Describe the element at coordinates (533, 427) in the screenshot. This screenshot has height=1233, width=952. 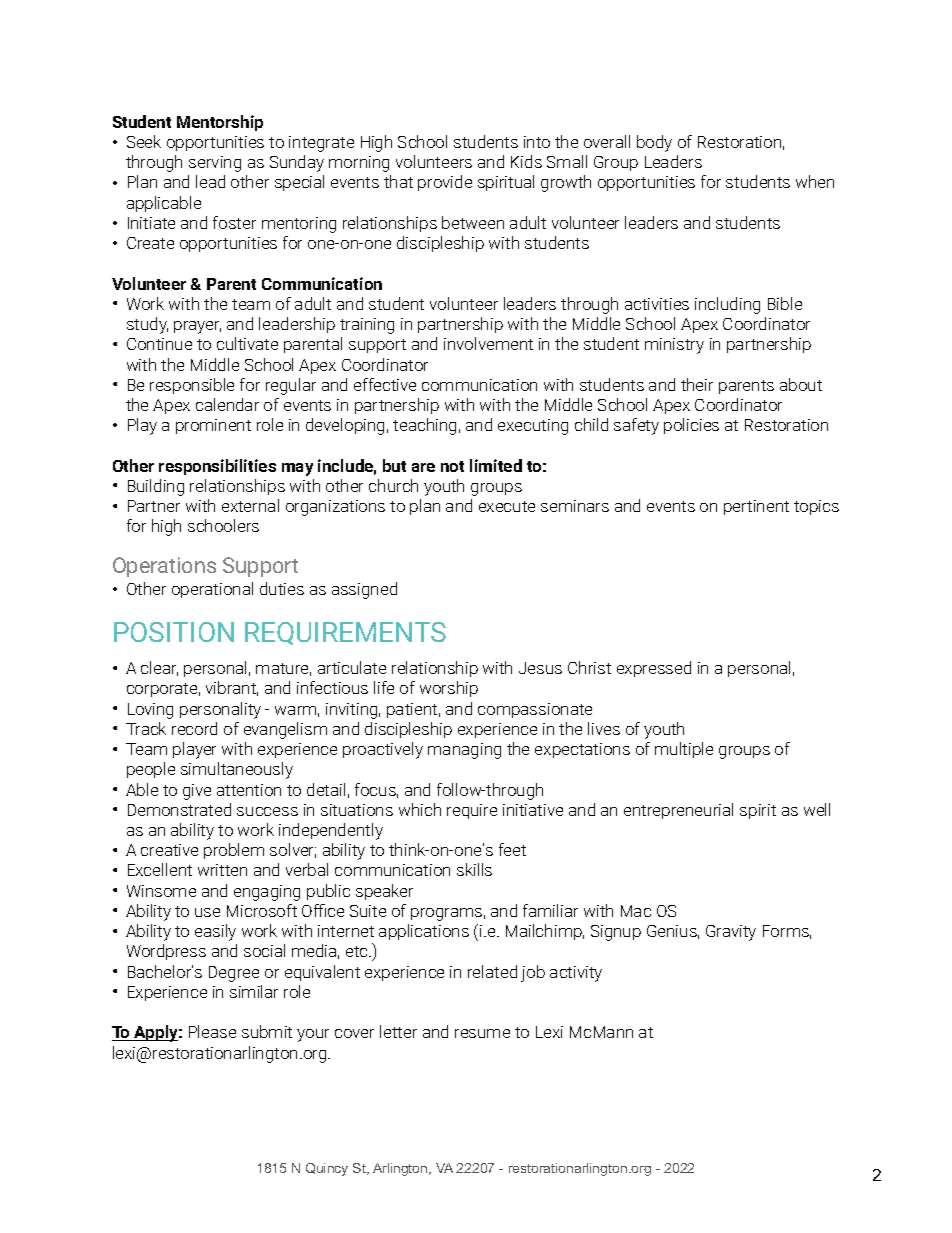
I see `executing` at that location.
